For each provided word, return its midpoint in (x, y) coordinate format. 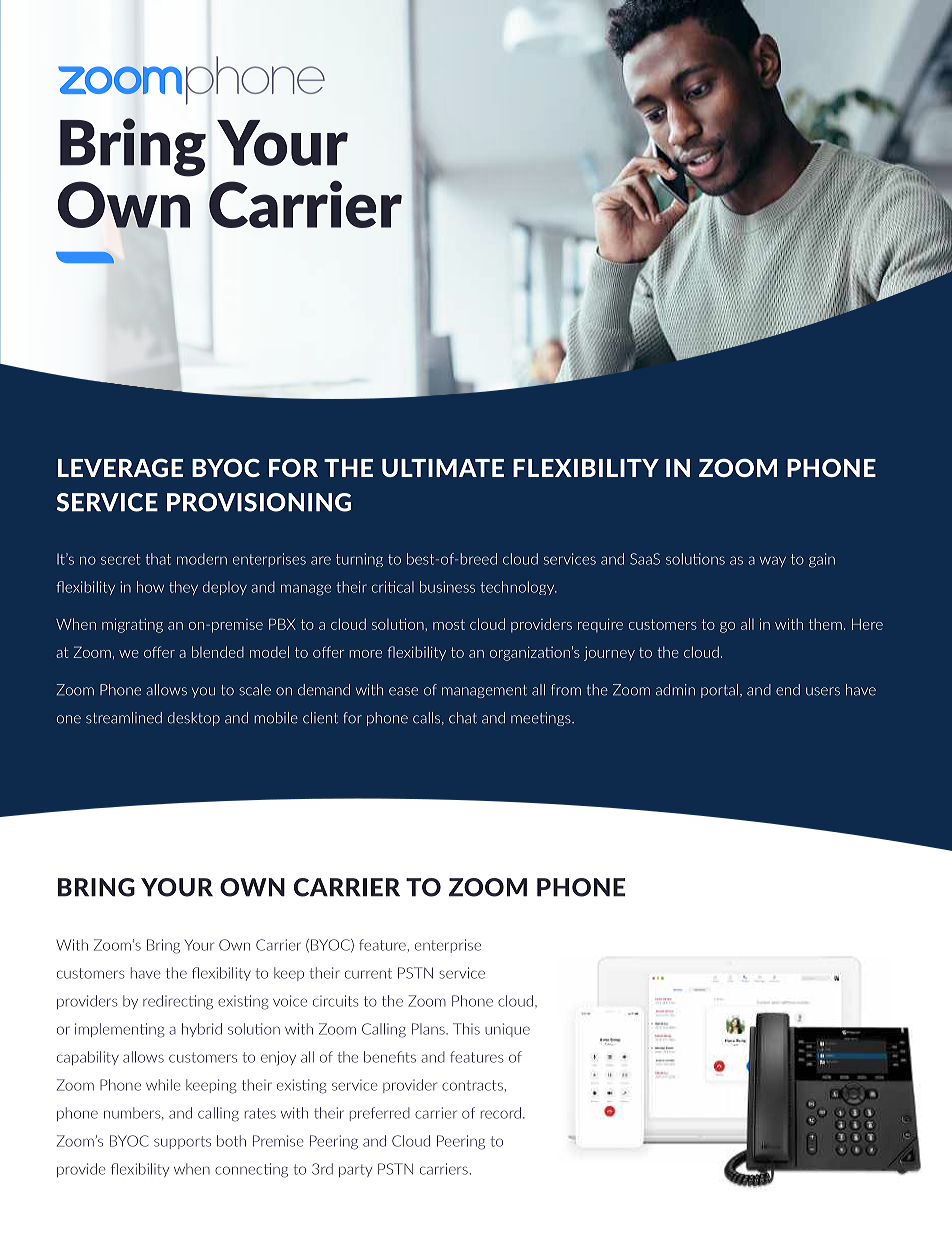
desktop (194, 719)
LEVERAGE (120, 467)
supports (182, 1142)
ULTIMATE (443, 468)
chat (463, 718)
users (823, 691)
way (773, 561)
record (501, 1113)
